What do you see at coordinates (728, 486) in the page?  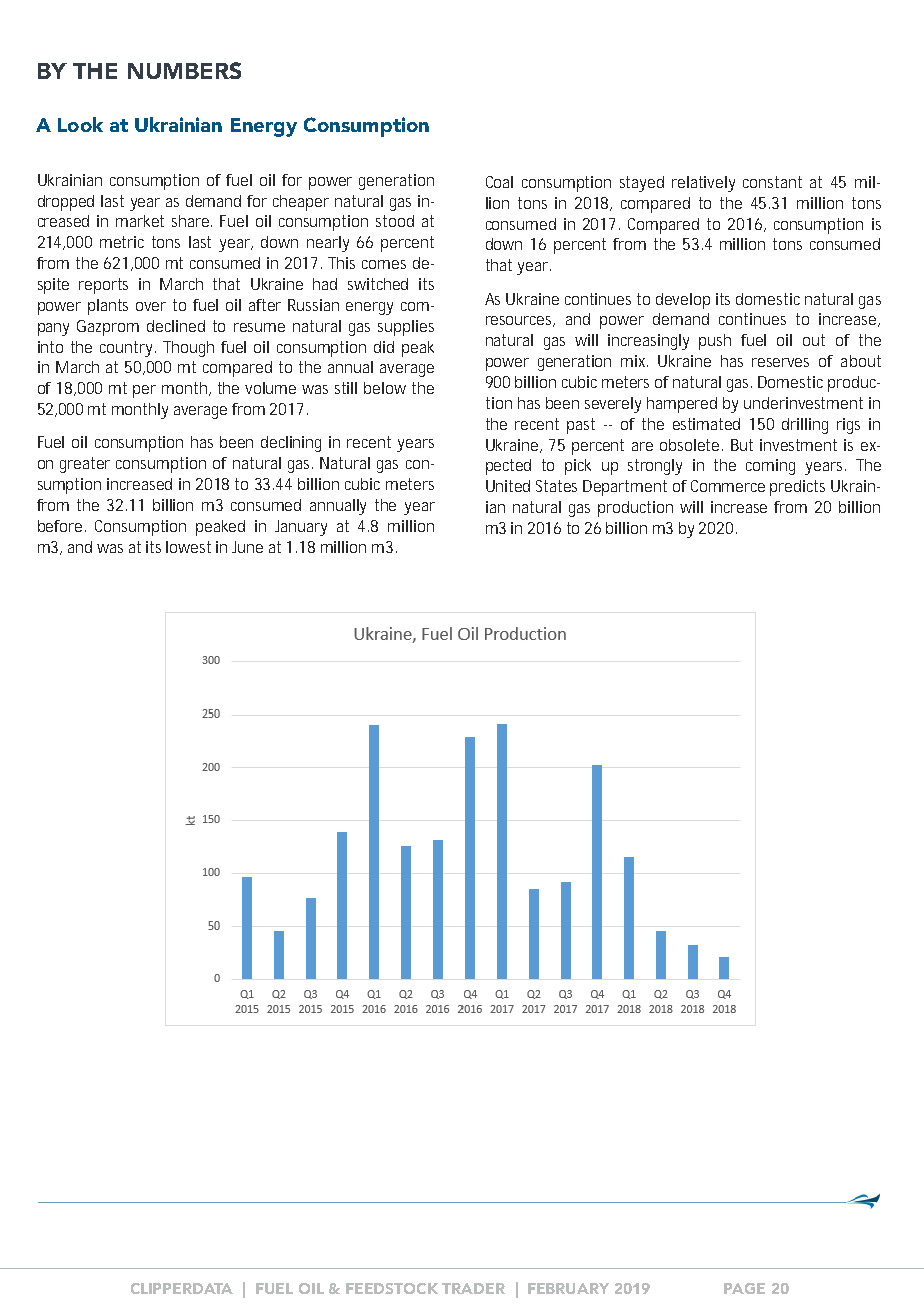 I see `Commerce` at bounding box center [728, 486].
